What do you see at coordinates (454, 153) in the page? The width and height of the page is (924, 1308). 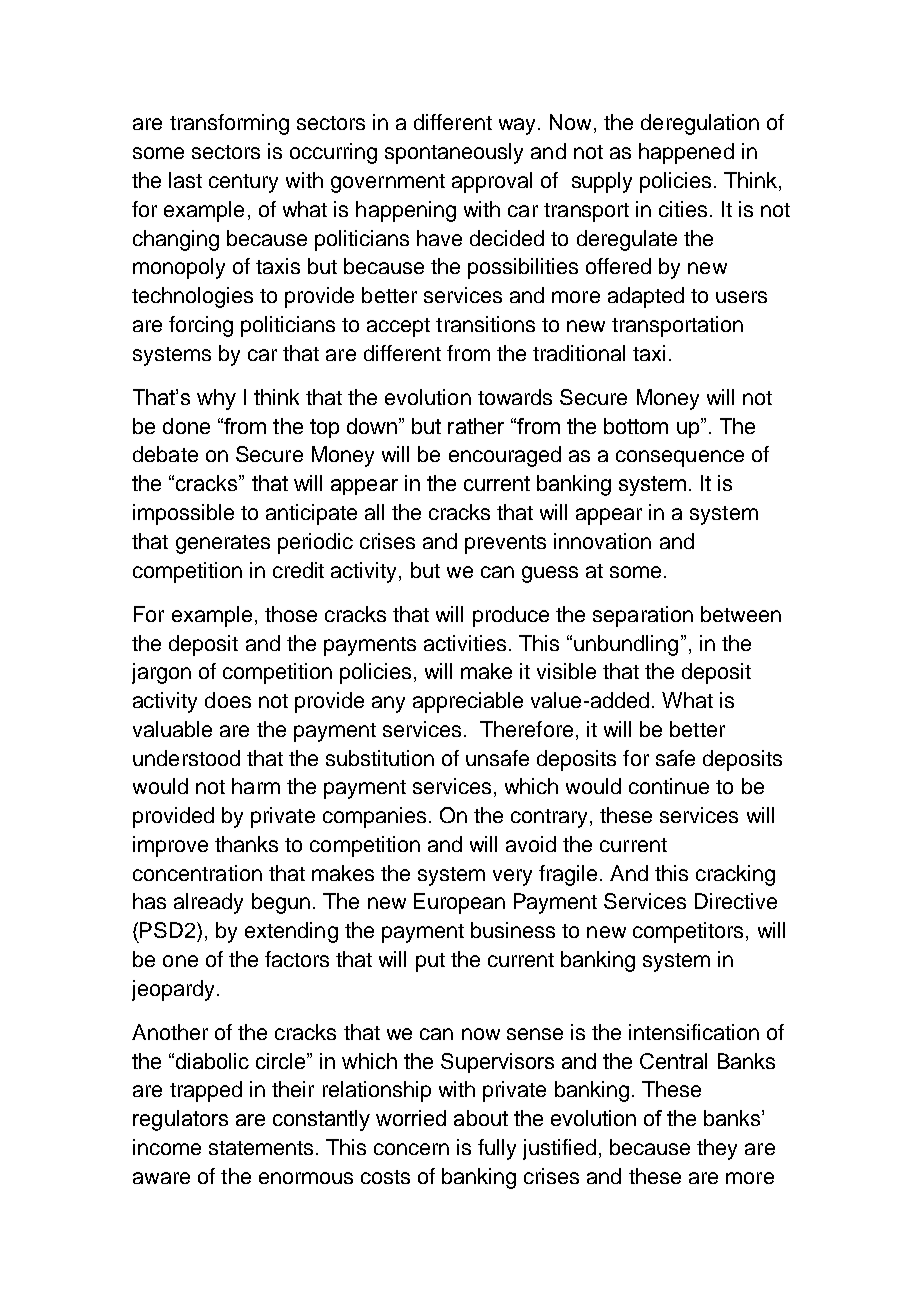 I see `spontaneously` at bounding box center [454, 153].
